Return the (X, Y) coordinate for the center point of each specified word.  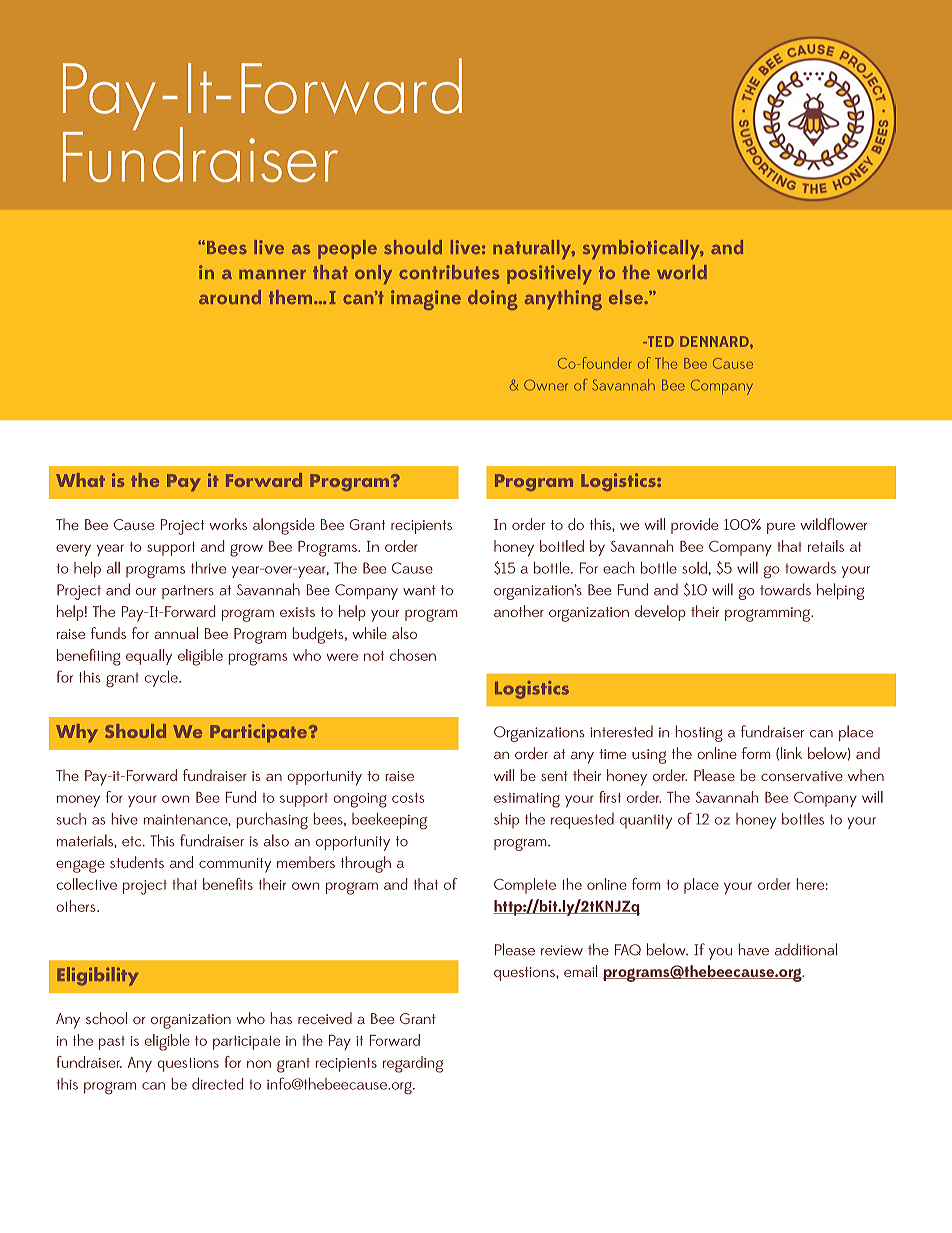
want (419, 590)
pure (781, 528)
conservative (802, 776)
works (228, 524)
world (682, 272)
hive (125, 819)
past (112, 1043)
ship (506, 820)
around (230, 297)
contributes (449, 272)
